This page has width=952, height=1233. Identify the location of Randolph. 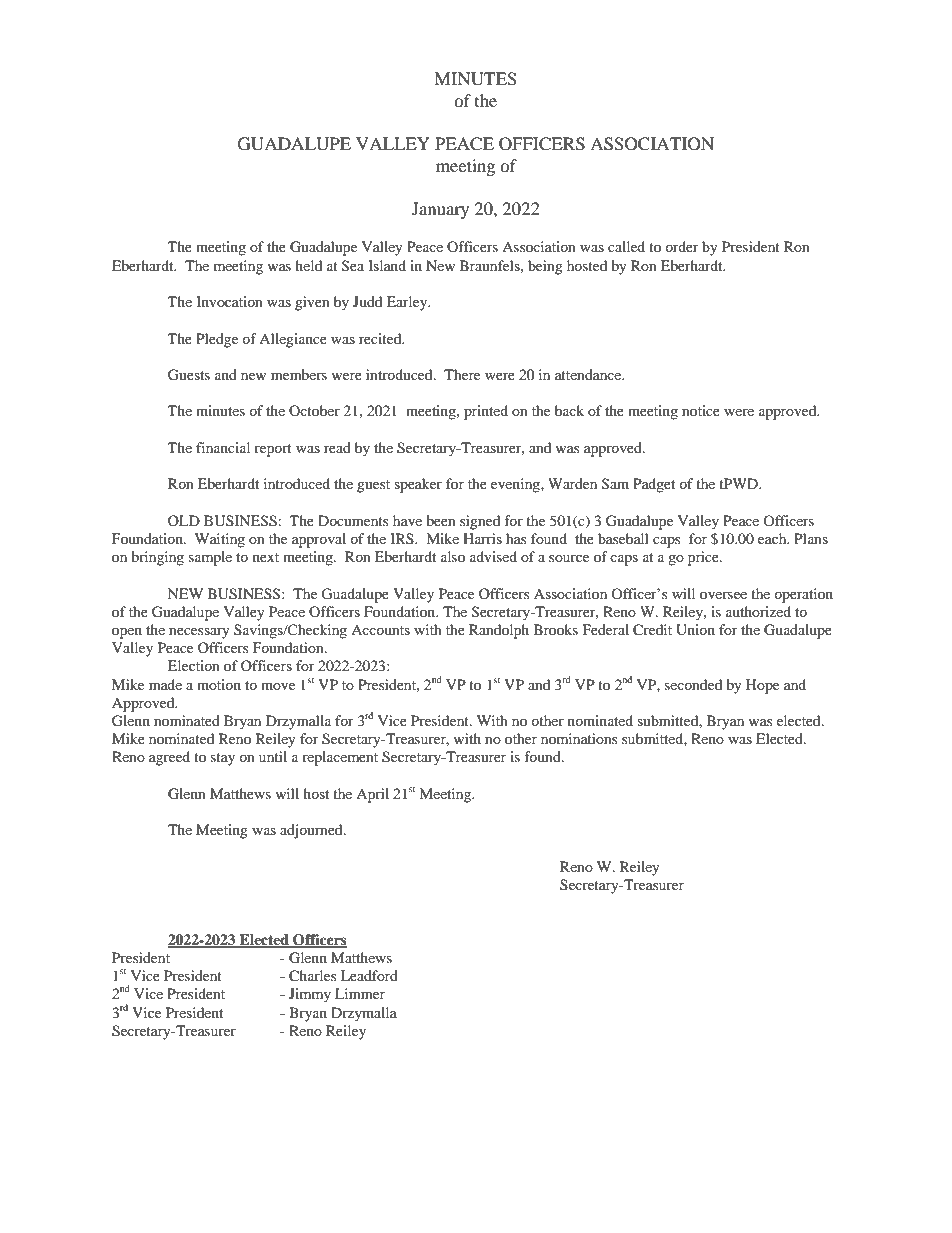
(499, 631).
